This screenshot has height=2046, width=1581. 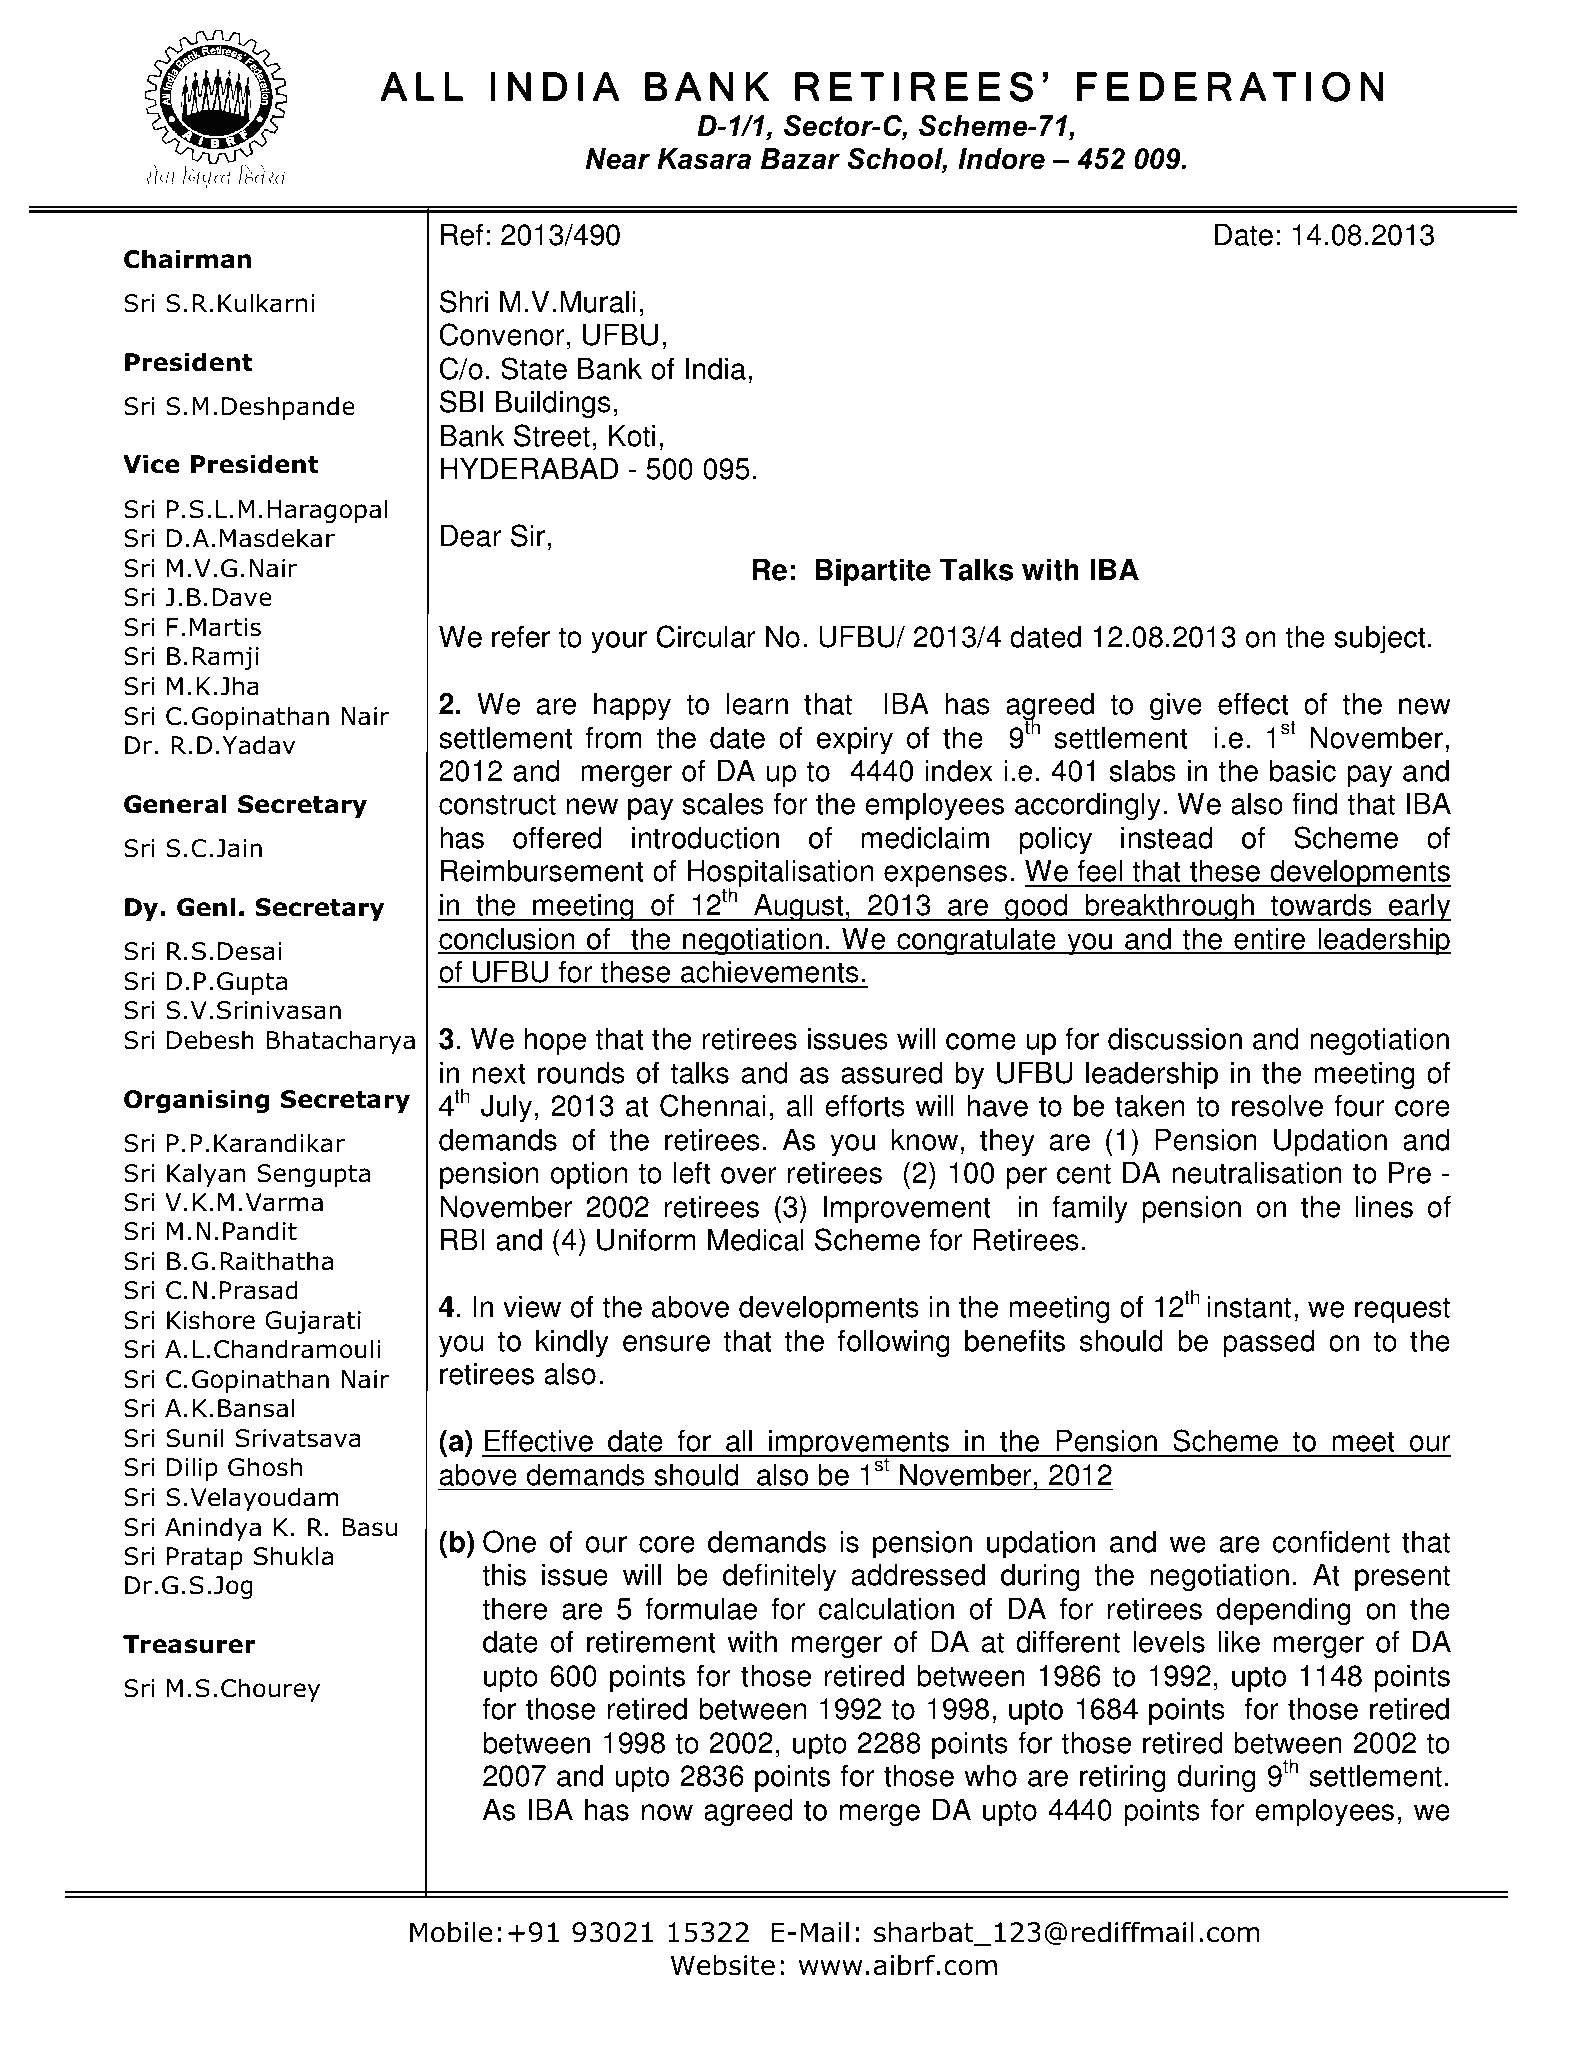 I want to click on General, so click(x=175, y=804).
